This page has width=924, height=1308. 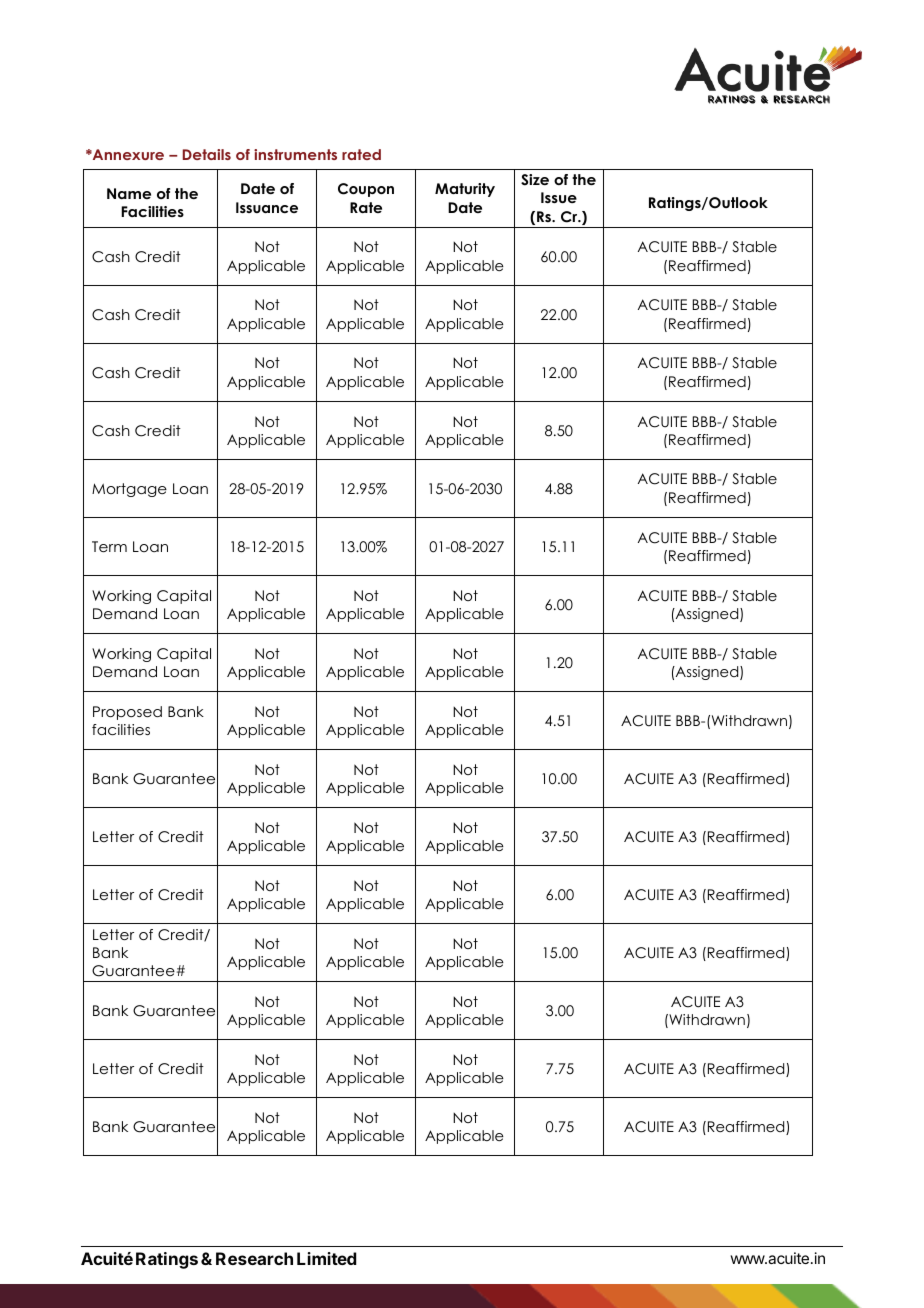 I want to click on Coupon, so click(x=366, y=190).
